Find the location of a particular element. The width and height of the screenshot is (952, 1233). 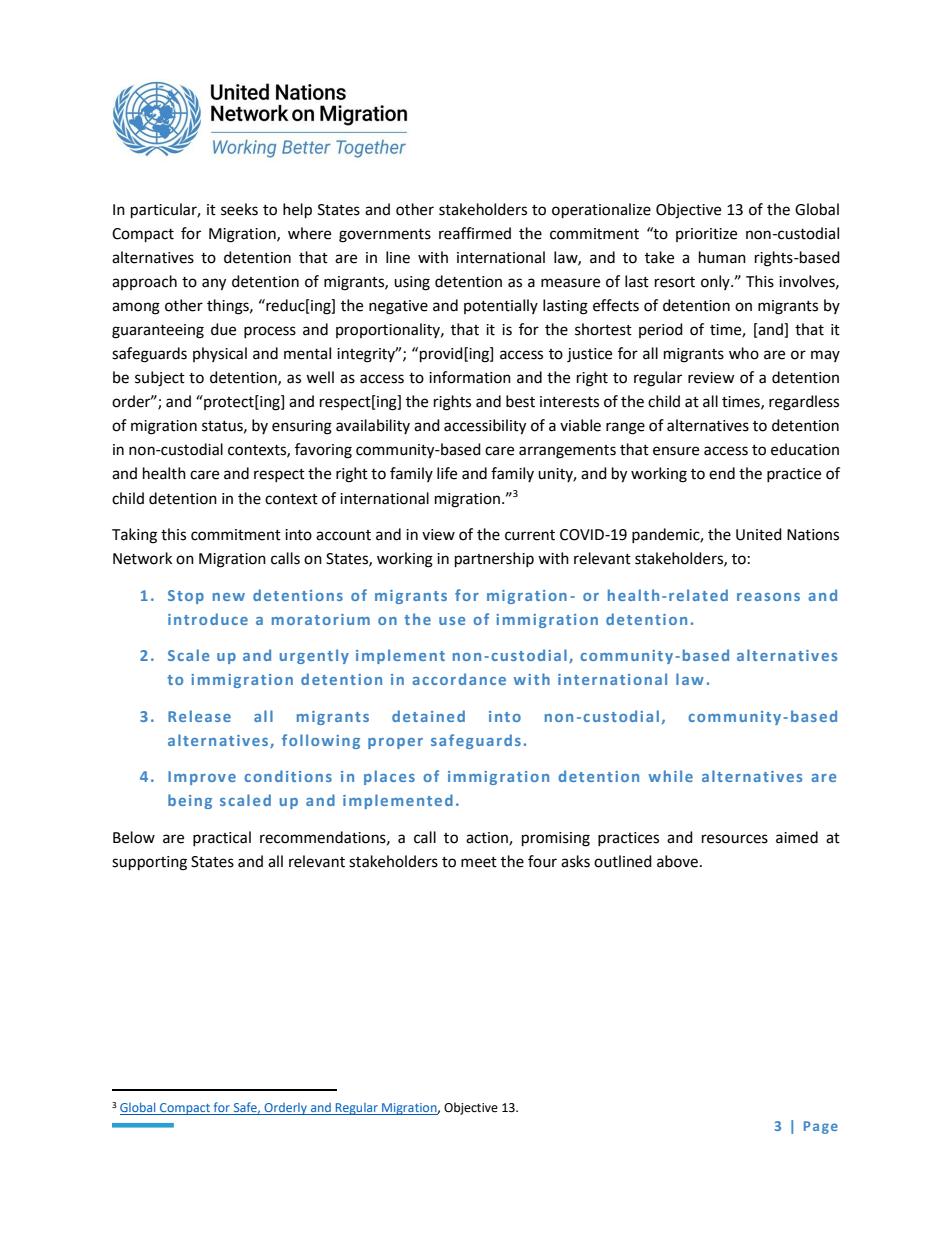

practical is located at coordinates (222, 838).
